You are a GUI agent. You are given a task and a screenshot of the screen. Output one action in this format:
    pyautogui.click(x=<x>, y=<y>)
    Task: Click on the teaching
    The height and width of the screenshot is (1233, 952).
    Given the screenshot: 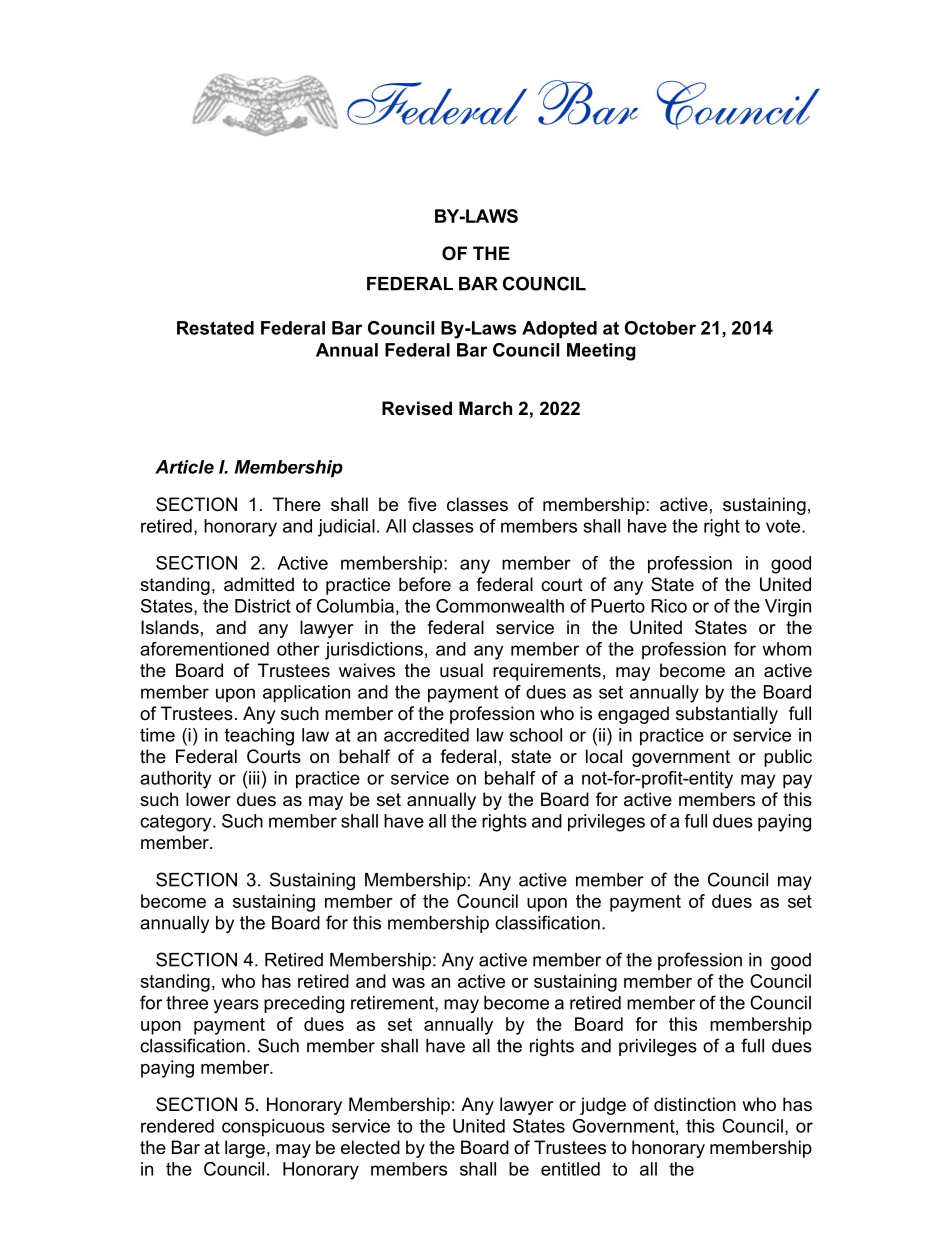 What is the action you would take?
    pyautogui.click(x=259, y=737)
